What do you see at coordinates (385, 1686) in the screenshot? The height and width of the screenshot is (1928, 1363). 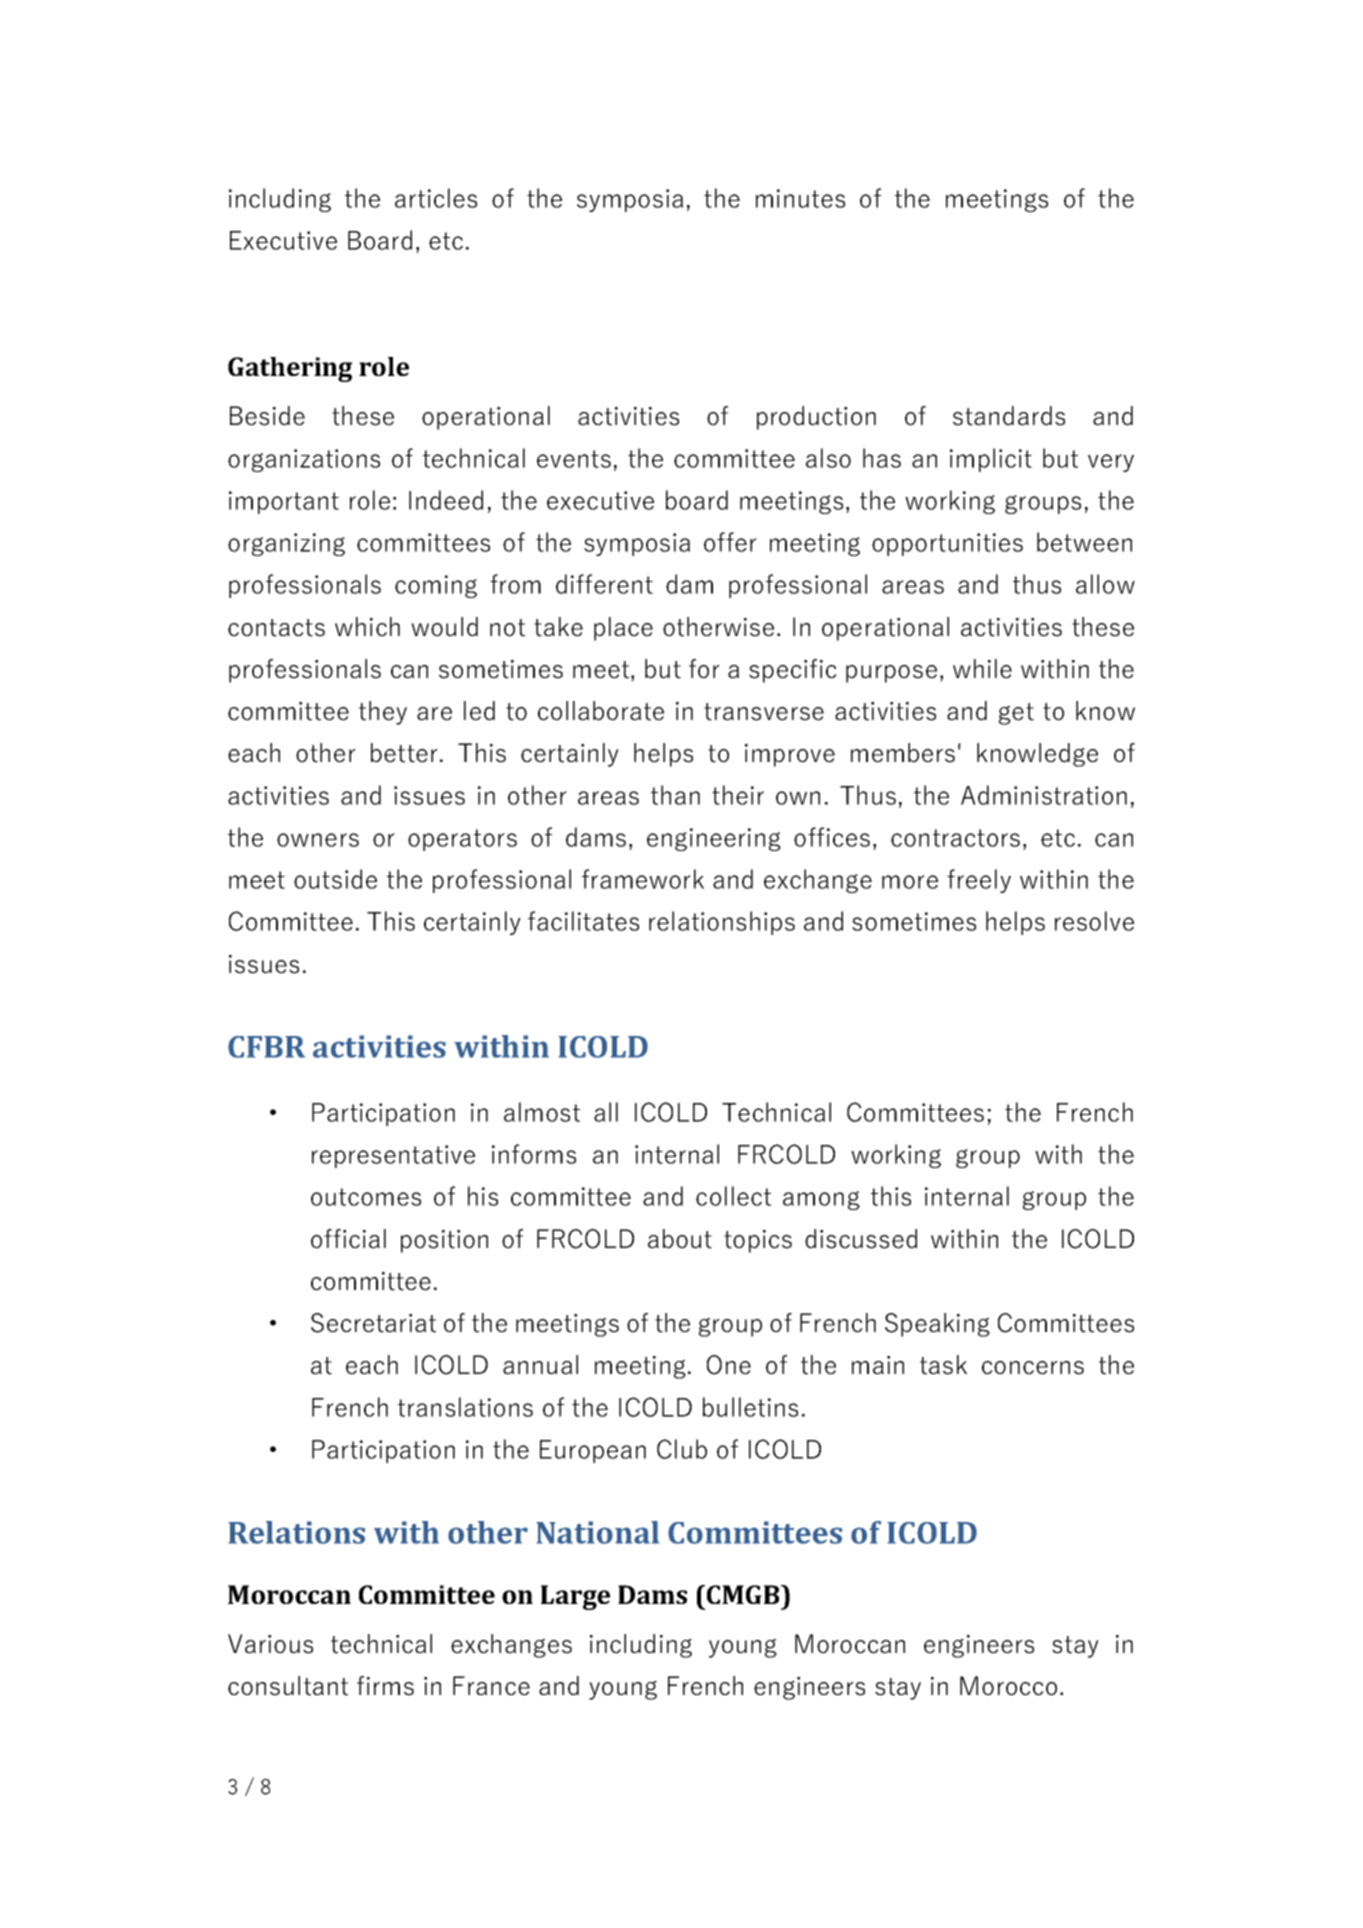 I see `firms` at bounding box center [385, 1686].
